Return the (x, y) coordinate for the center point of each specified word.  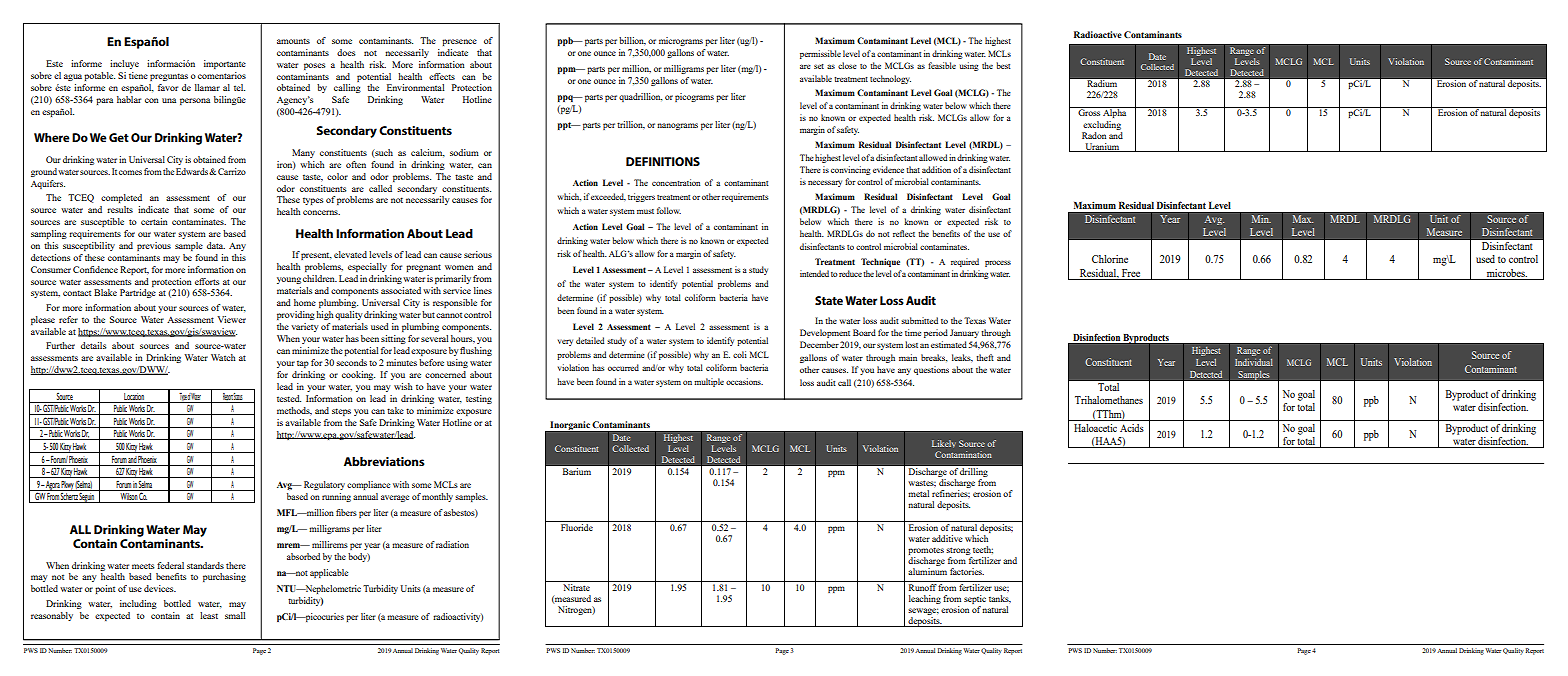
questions (931, 370)
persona (195, 101)
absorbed (303, 556)
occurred (623, 367)
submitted (919, 320)
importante (225, 64)
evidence (888, 169)
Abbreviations (384, 461)
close (847, 65)
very (565, 342)
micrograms (681, 41)
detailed (590, 340)
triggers (641, 197)
